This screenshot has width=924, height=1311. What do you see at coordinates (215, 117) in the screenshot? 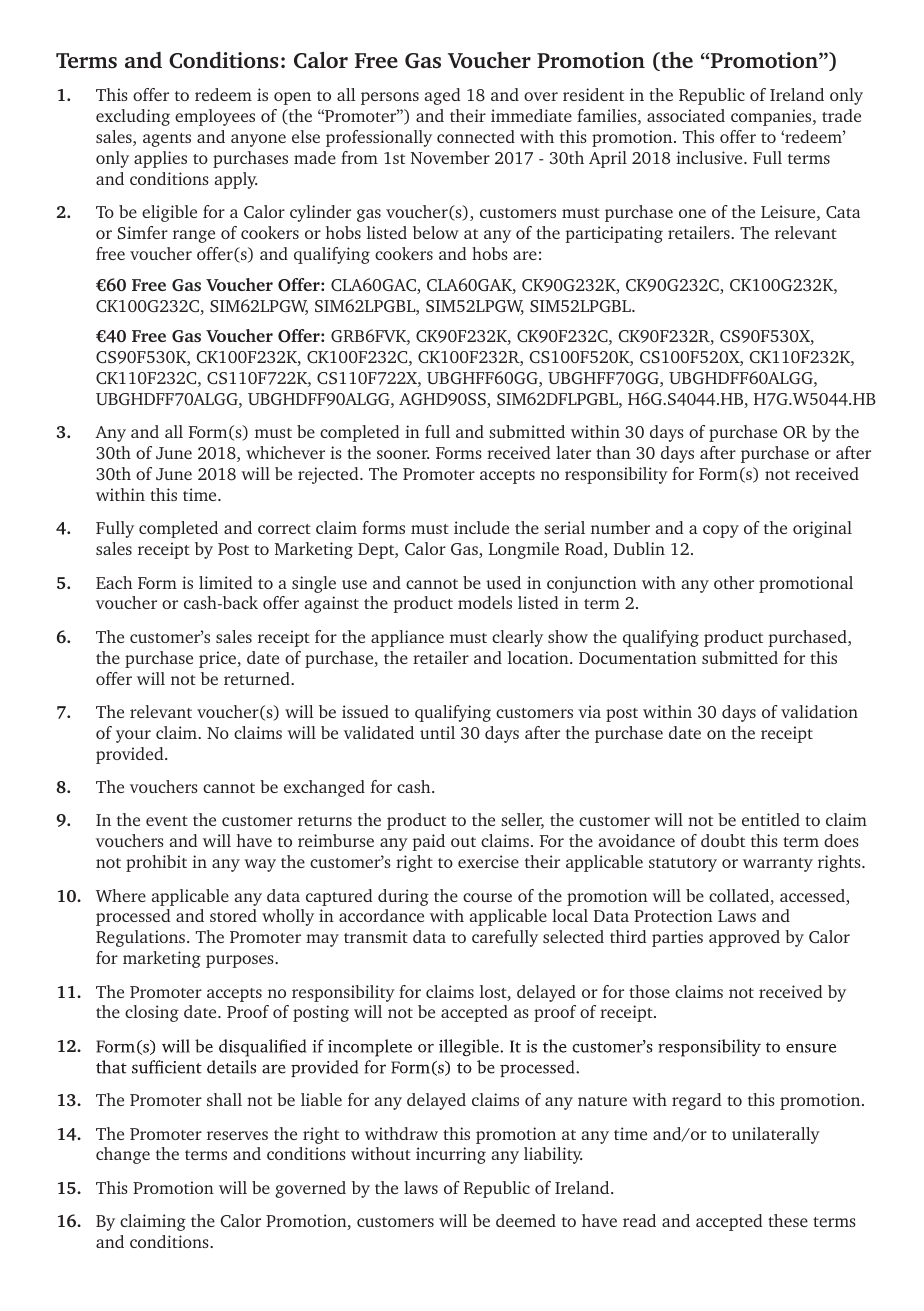
I see `employees` at bounding box center [215, 117].
